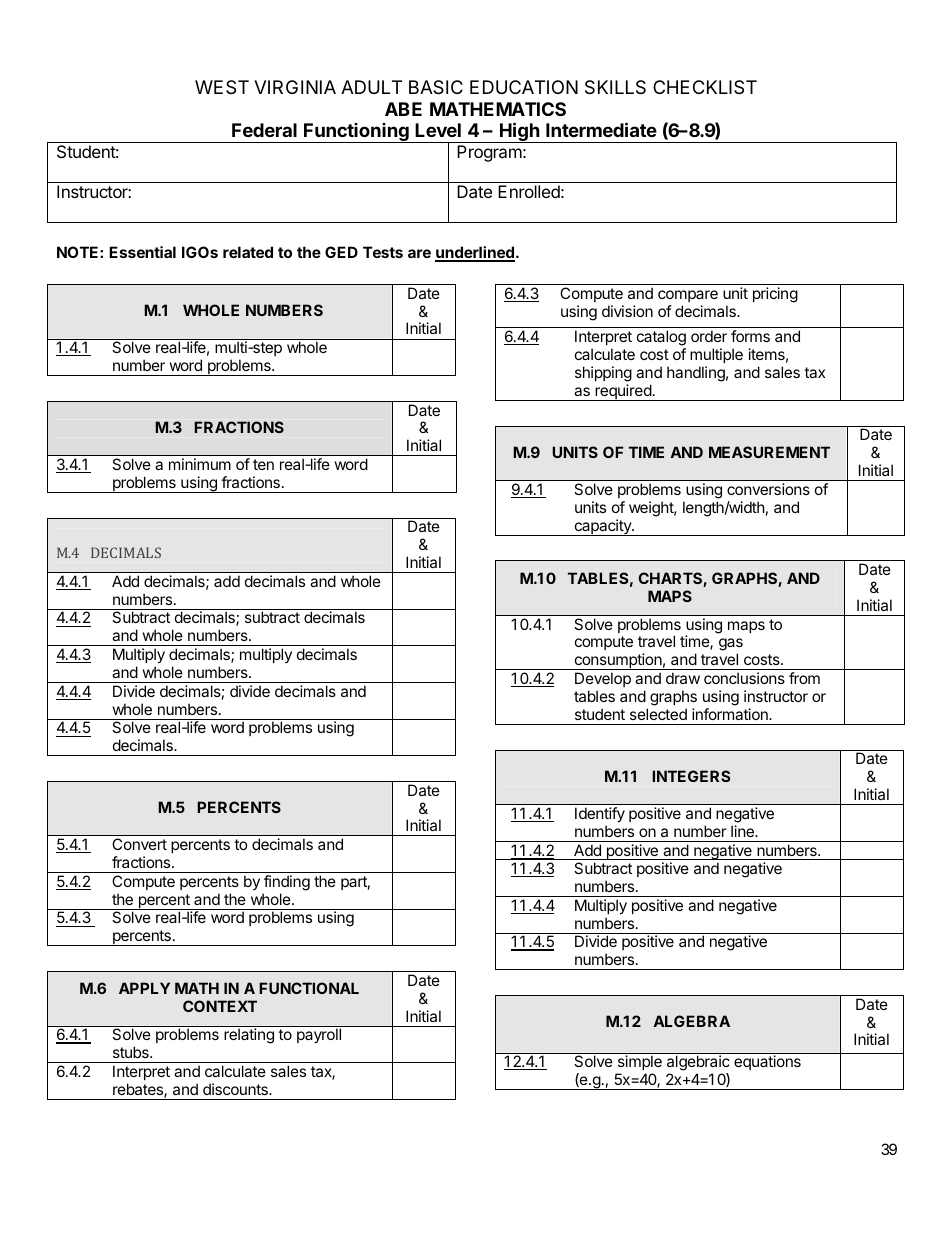 This image has height=1233, width=952. Describe the element at coordinates (767, 1062) in the image. I see `equations` at that location.
